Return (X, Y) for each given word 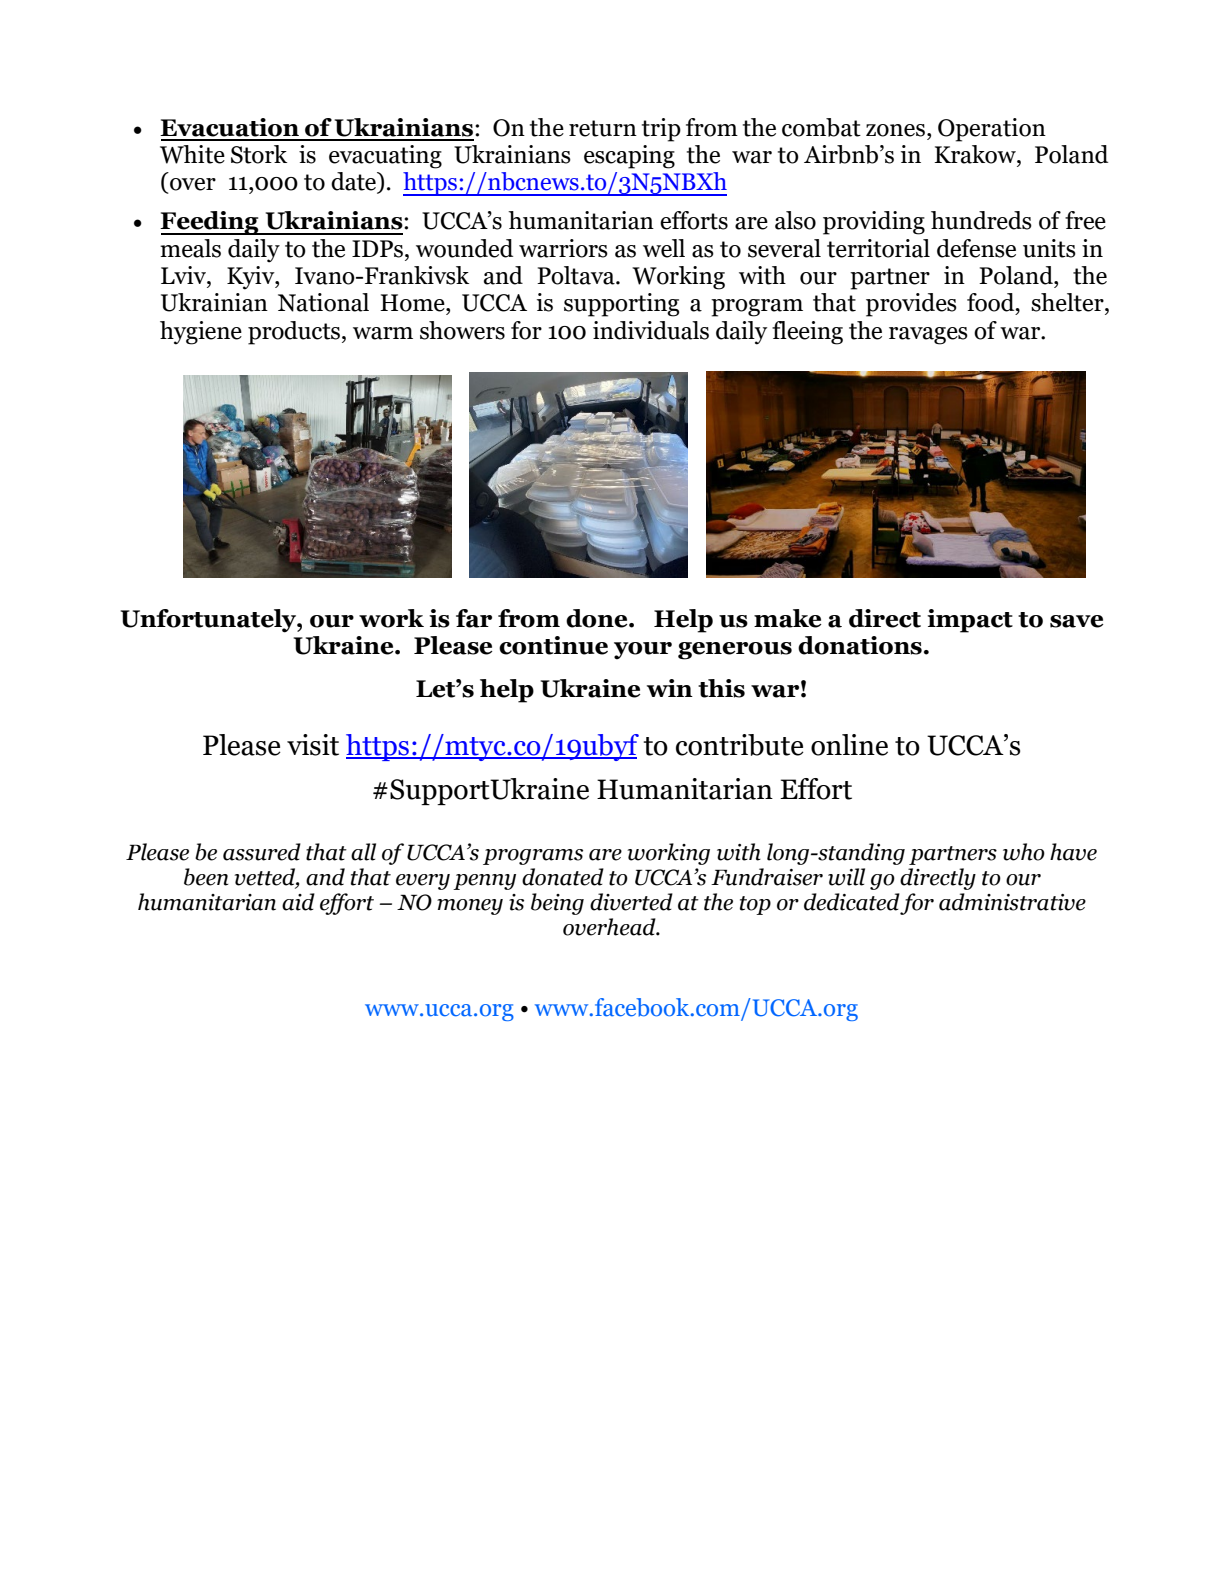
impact (970, 621)
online (849, 745)
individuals (651, 330)
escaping (629, 157)
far (474, 618)
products (295, 333)
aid (298, 902)
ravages (928, 336)
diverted (631, 902)
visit (313, 745)
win (670, 688)
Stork (259, 154)
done (598, 618)
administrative (1012, 902)
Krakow (976, 154)
